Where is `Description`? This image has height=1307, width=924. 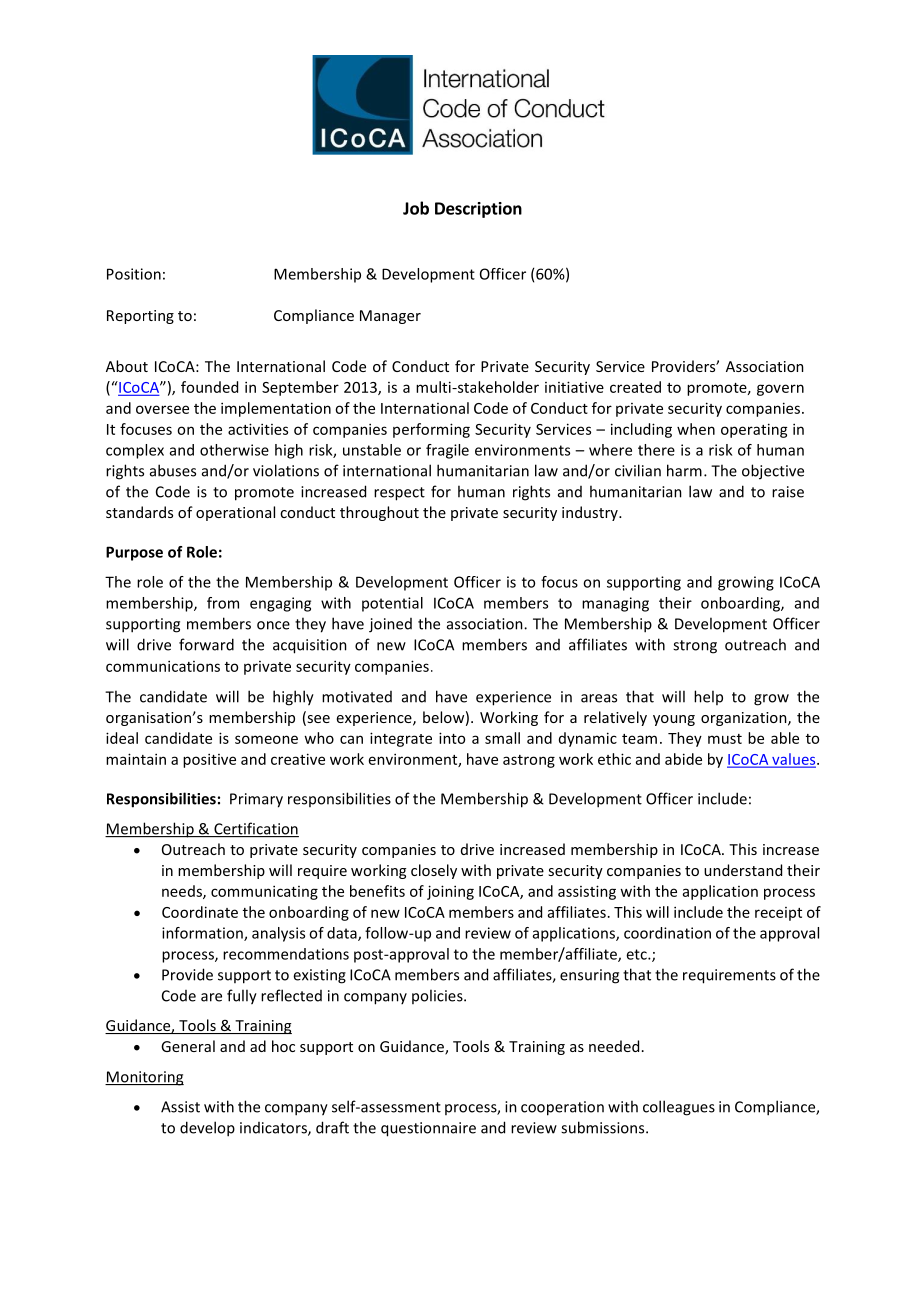 Description is located at coordinates (478, 210).
